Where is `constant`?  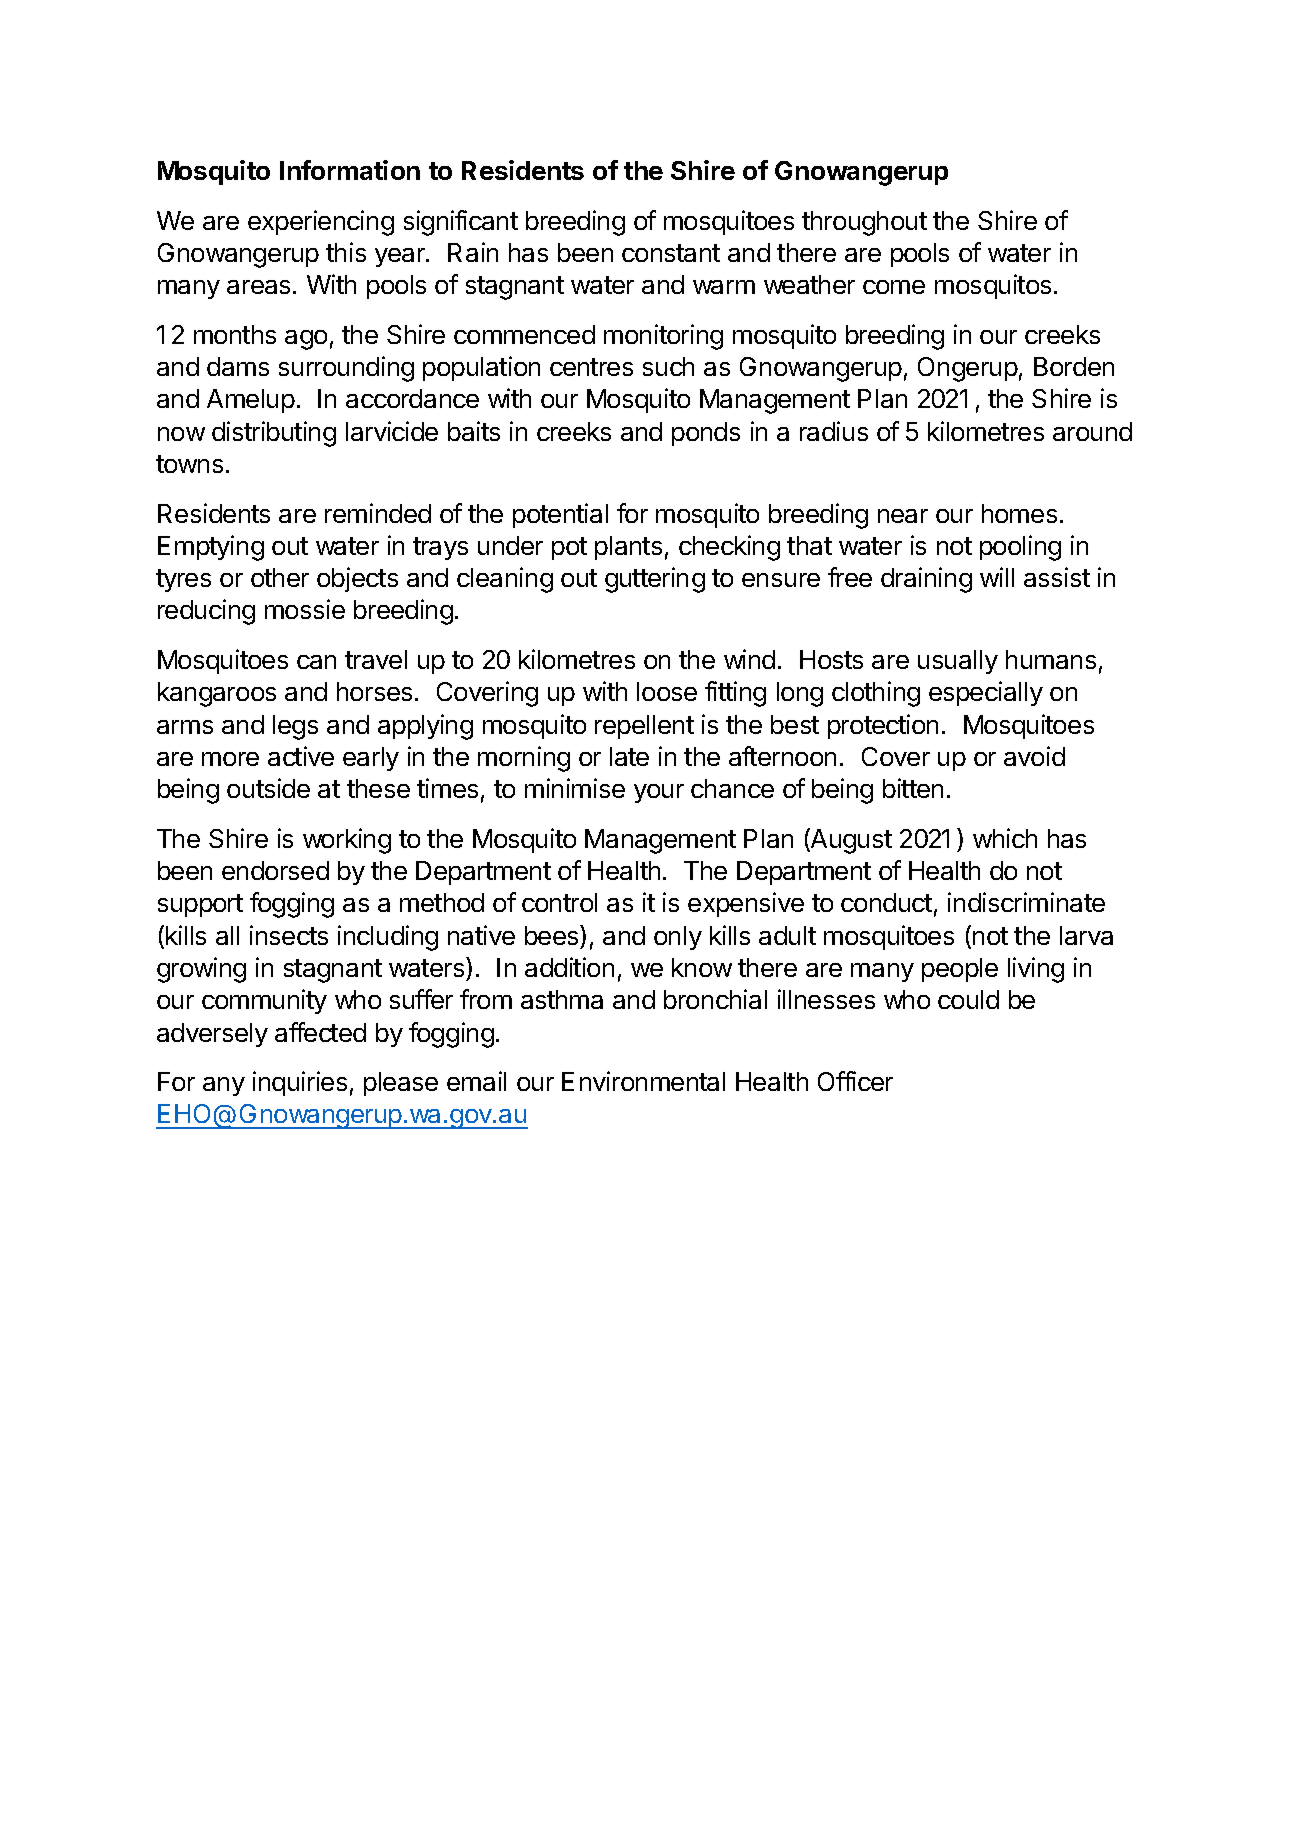 constant is located at coordinates (671, 253).
